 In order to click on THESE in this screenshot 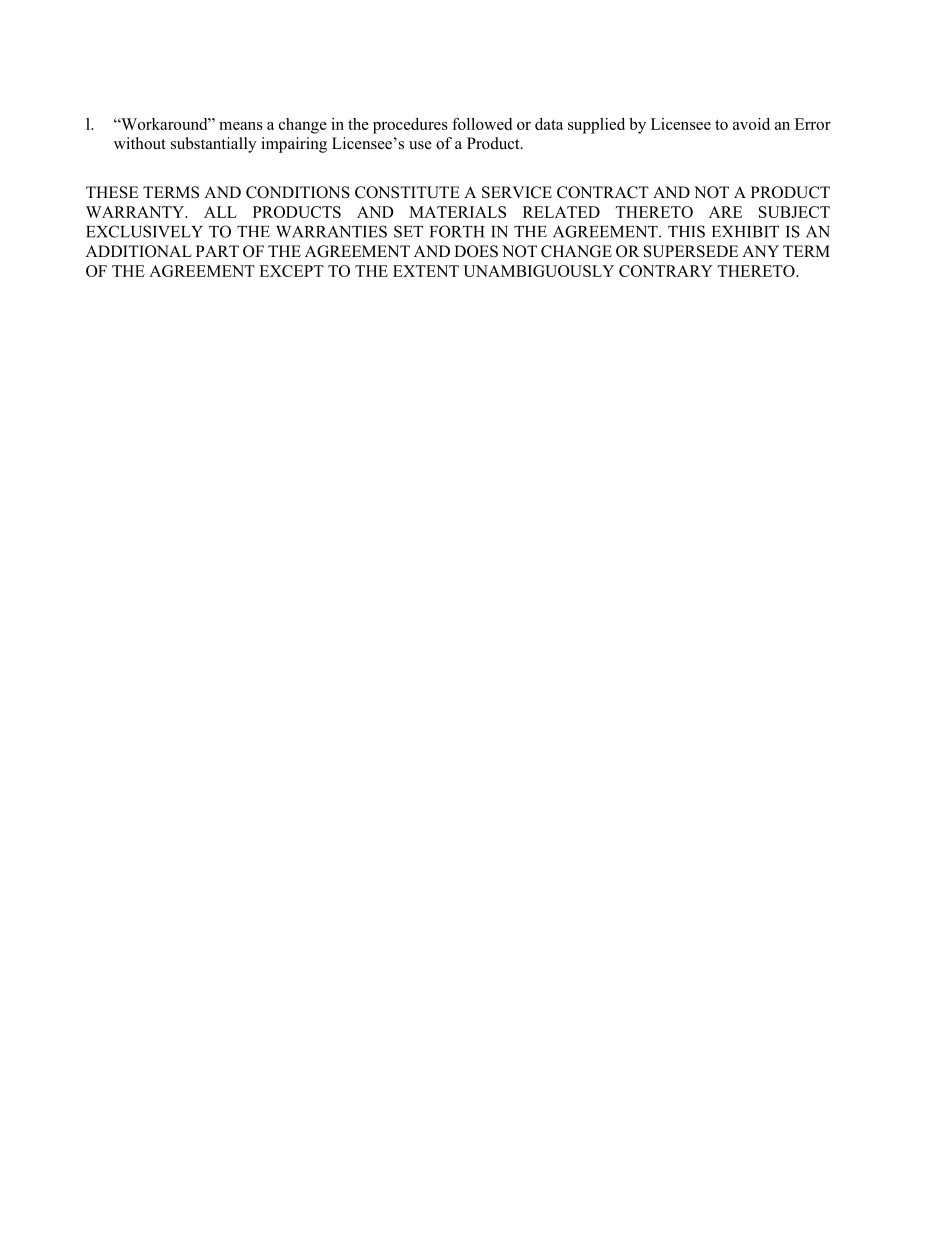, I will do `click(112, 192)`.
